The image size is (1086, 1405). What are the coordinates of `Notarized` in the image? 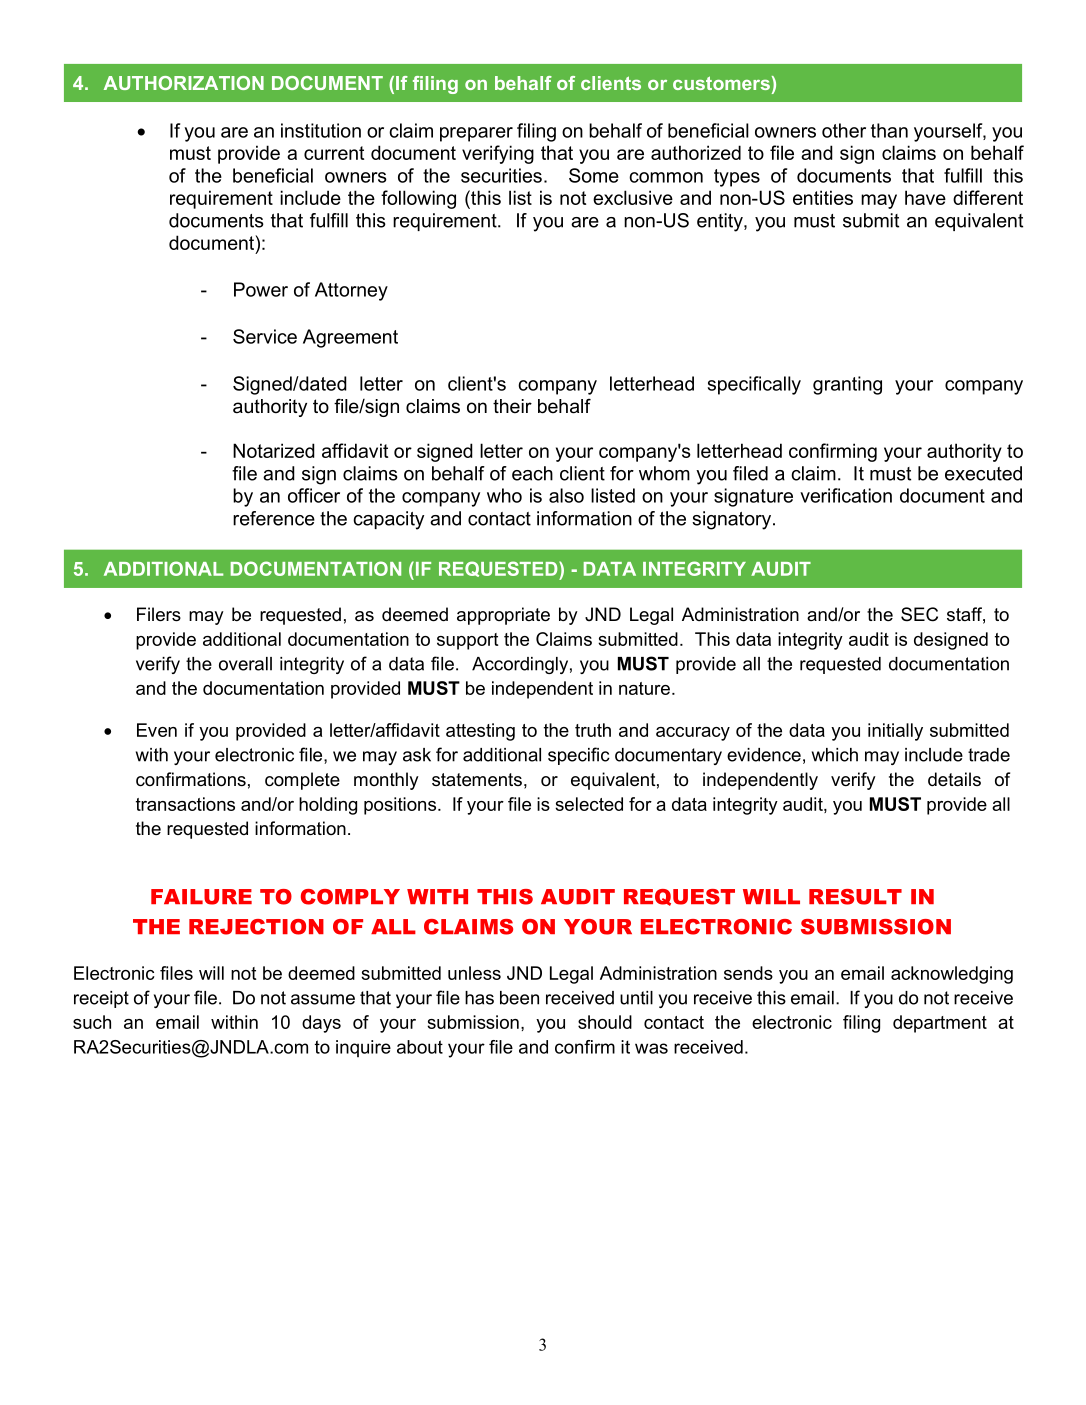 It's located at (274, 450).
